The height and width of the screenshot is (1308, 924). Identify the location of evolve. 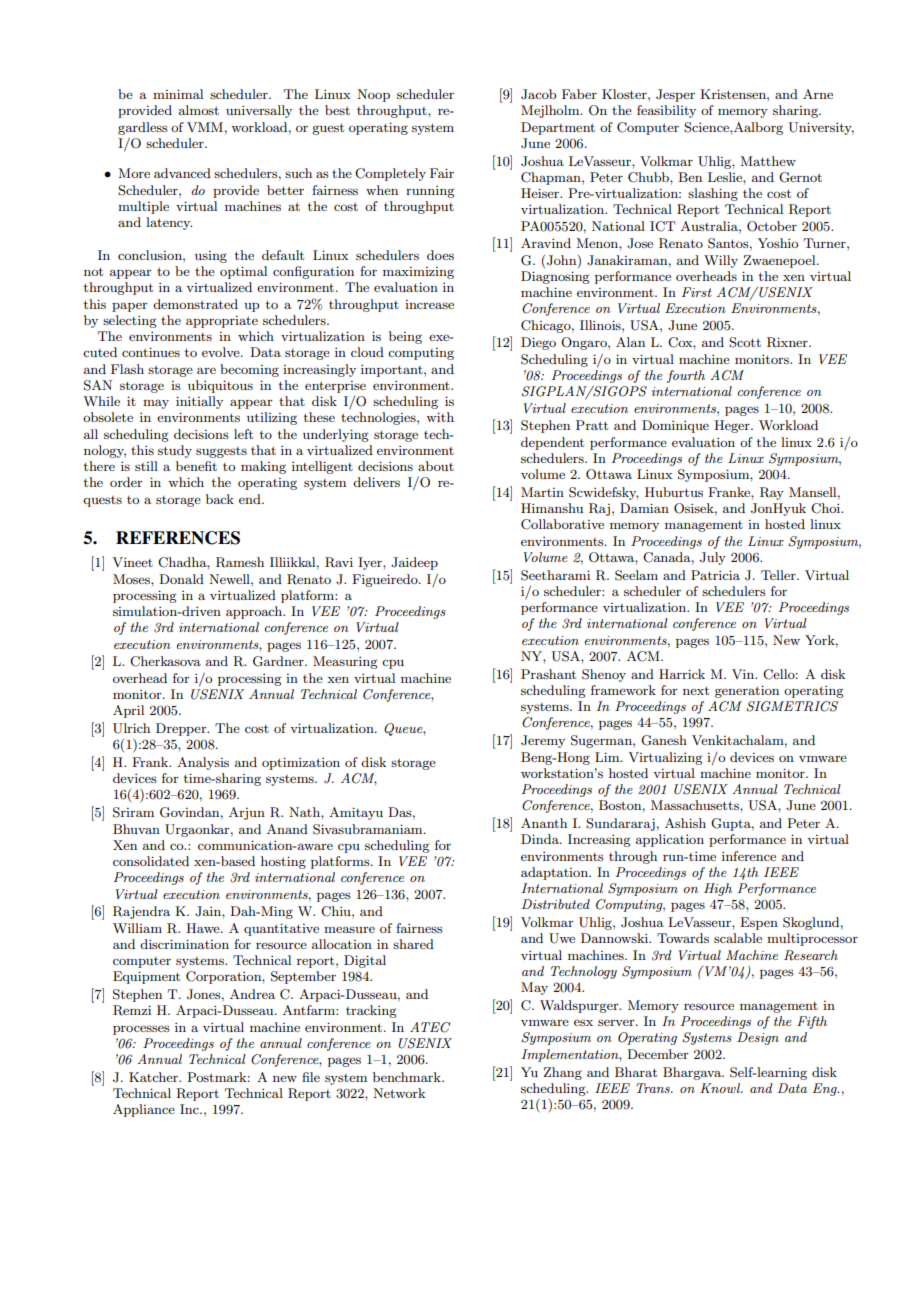
(222, 352).
